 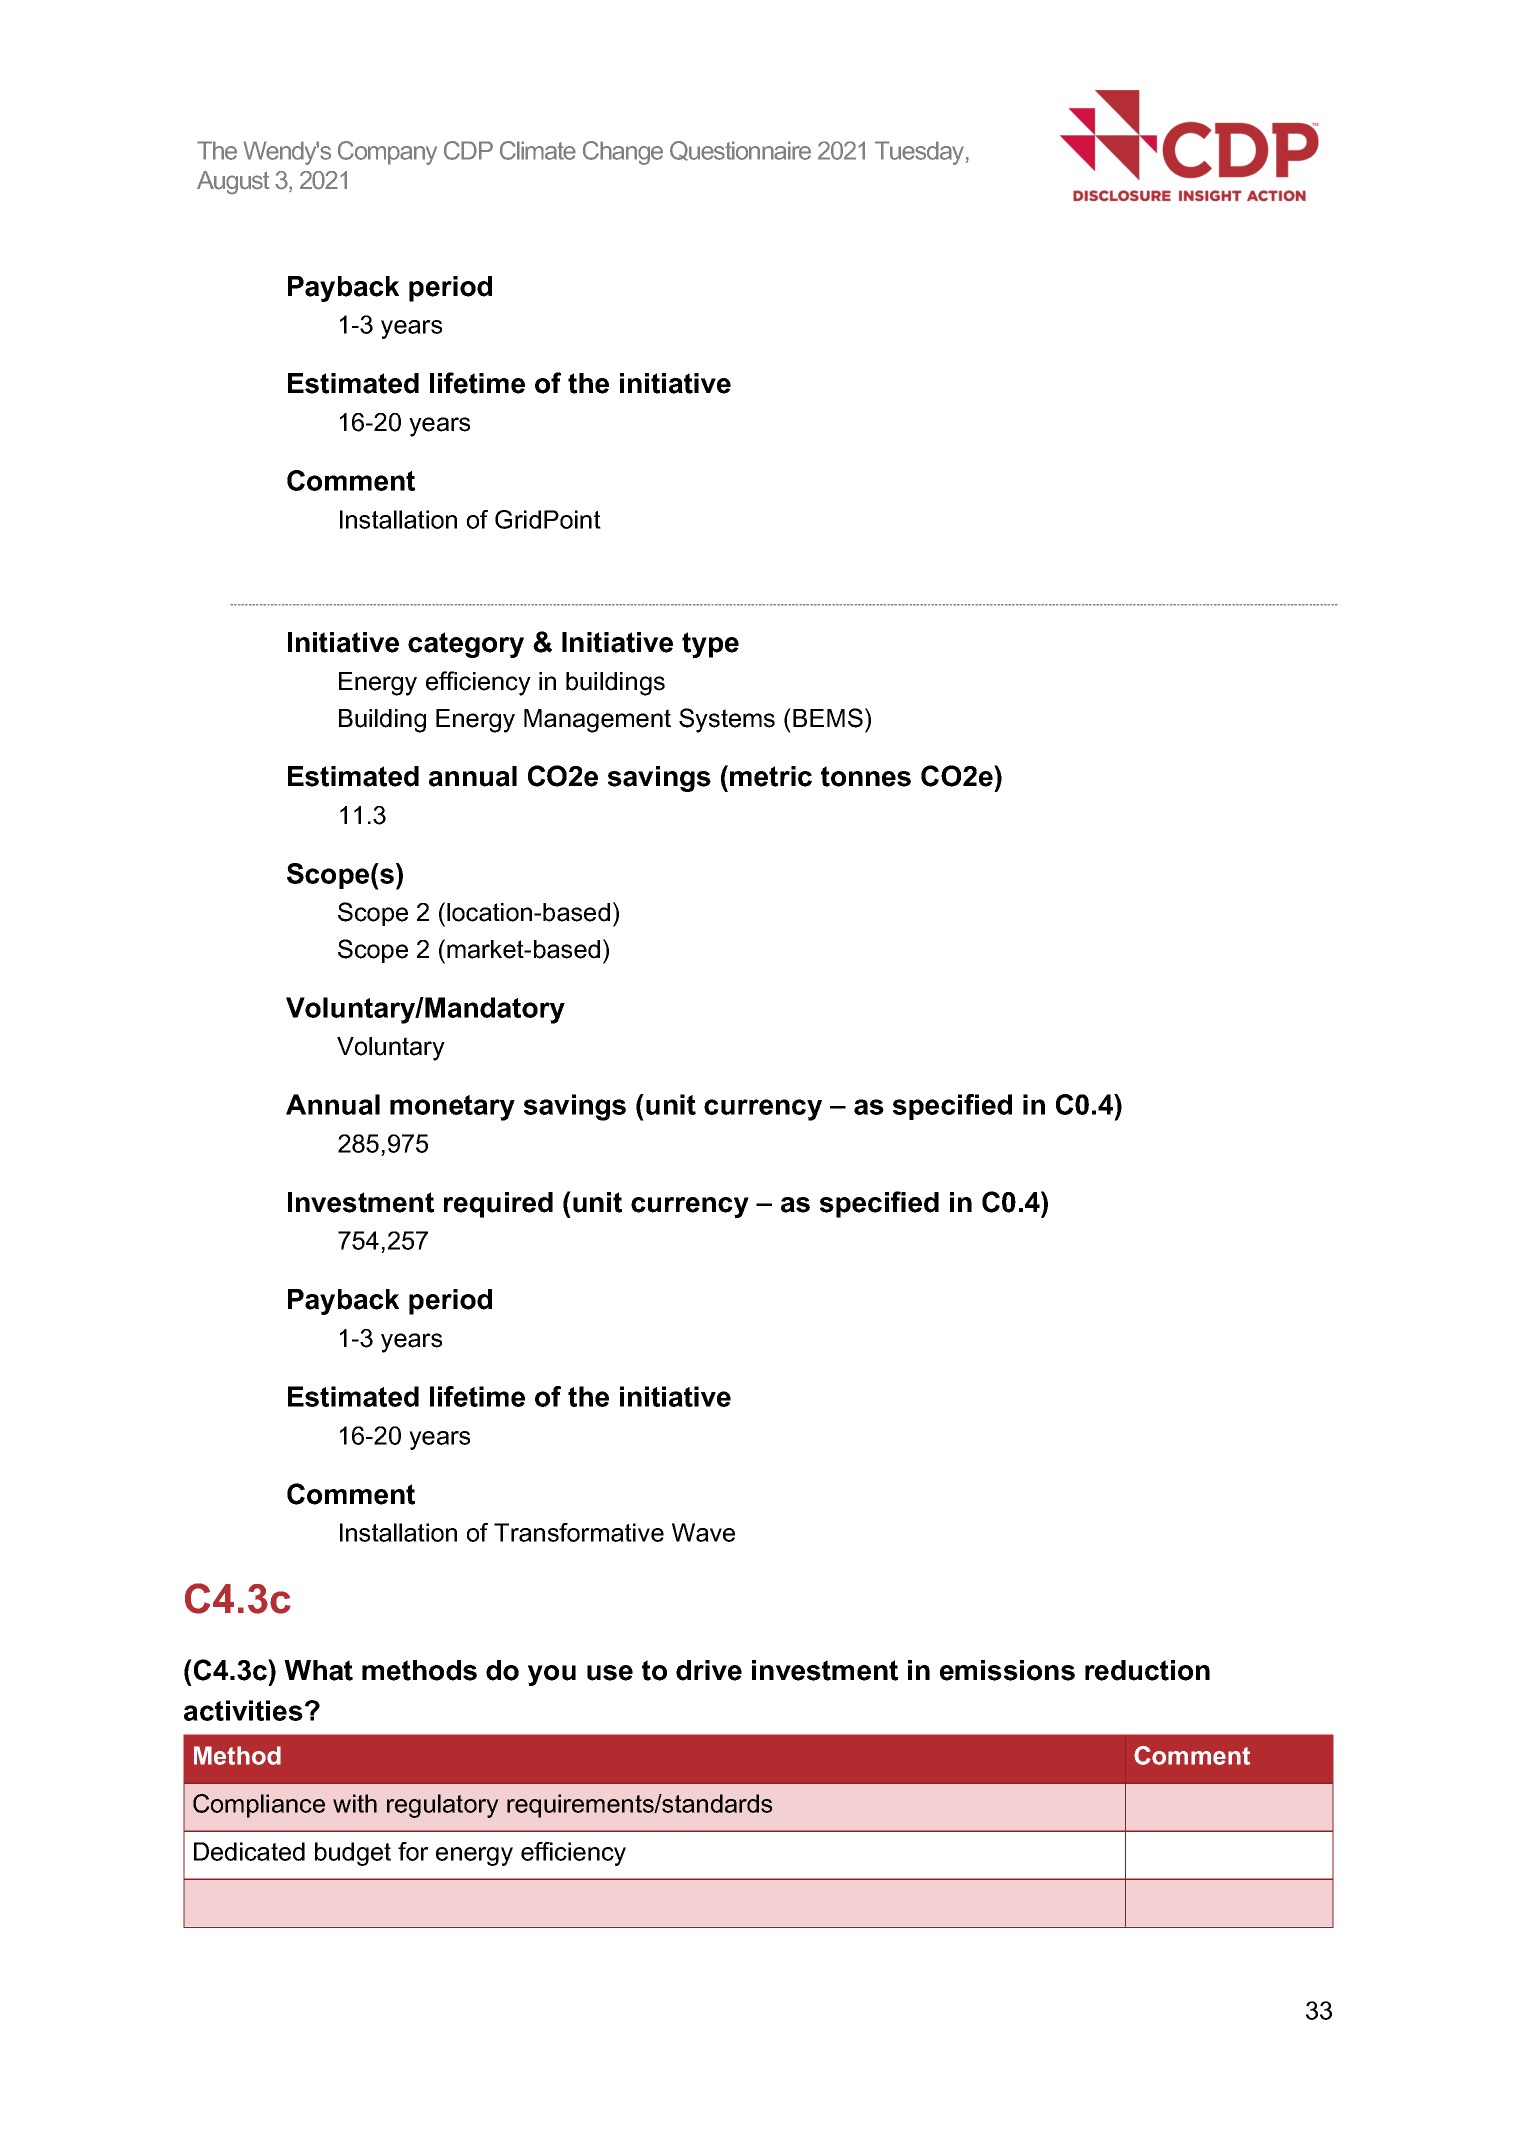 What do you see at coordinates (740, 151) in the screenshot?
I see `Questionnaire` at bounding box center [740, 151].
